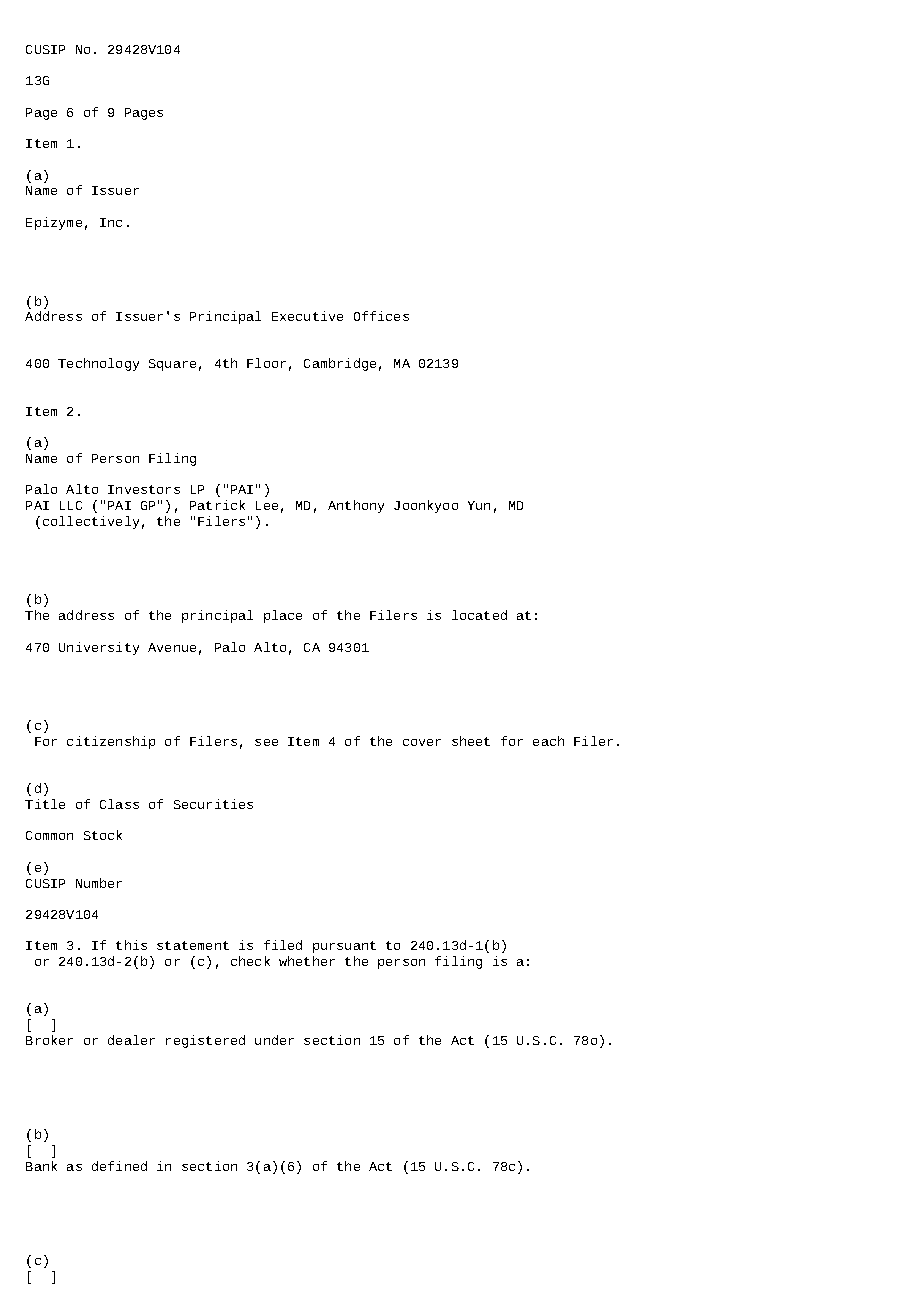  What do you see at coordinates (111, 742) in the screenshot?
I see `citizenship` at bounding box center [111, 742].
